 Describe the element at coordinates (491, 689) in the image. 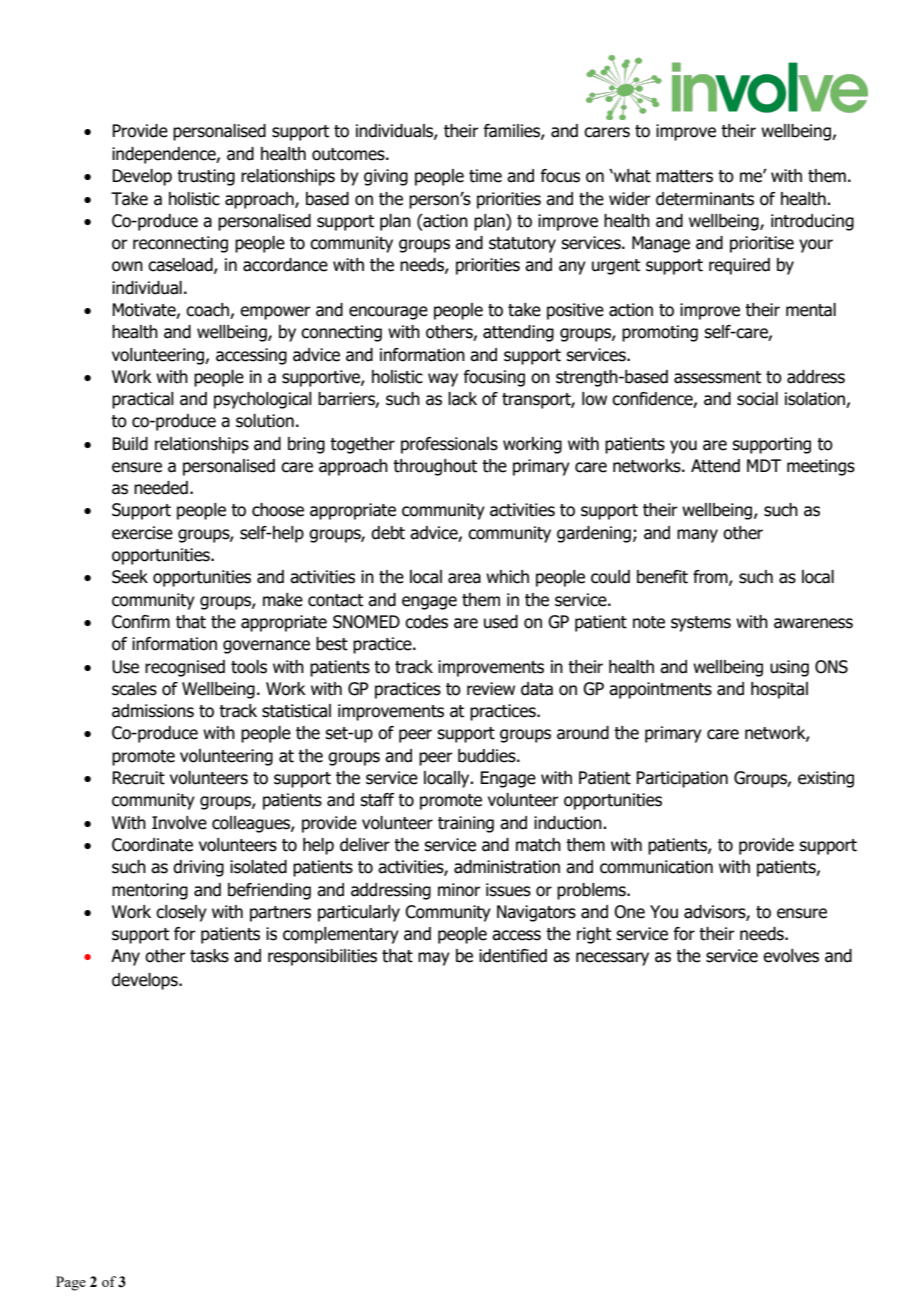

I see `review` at that location.
